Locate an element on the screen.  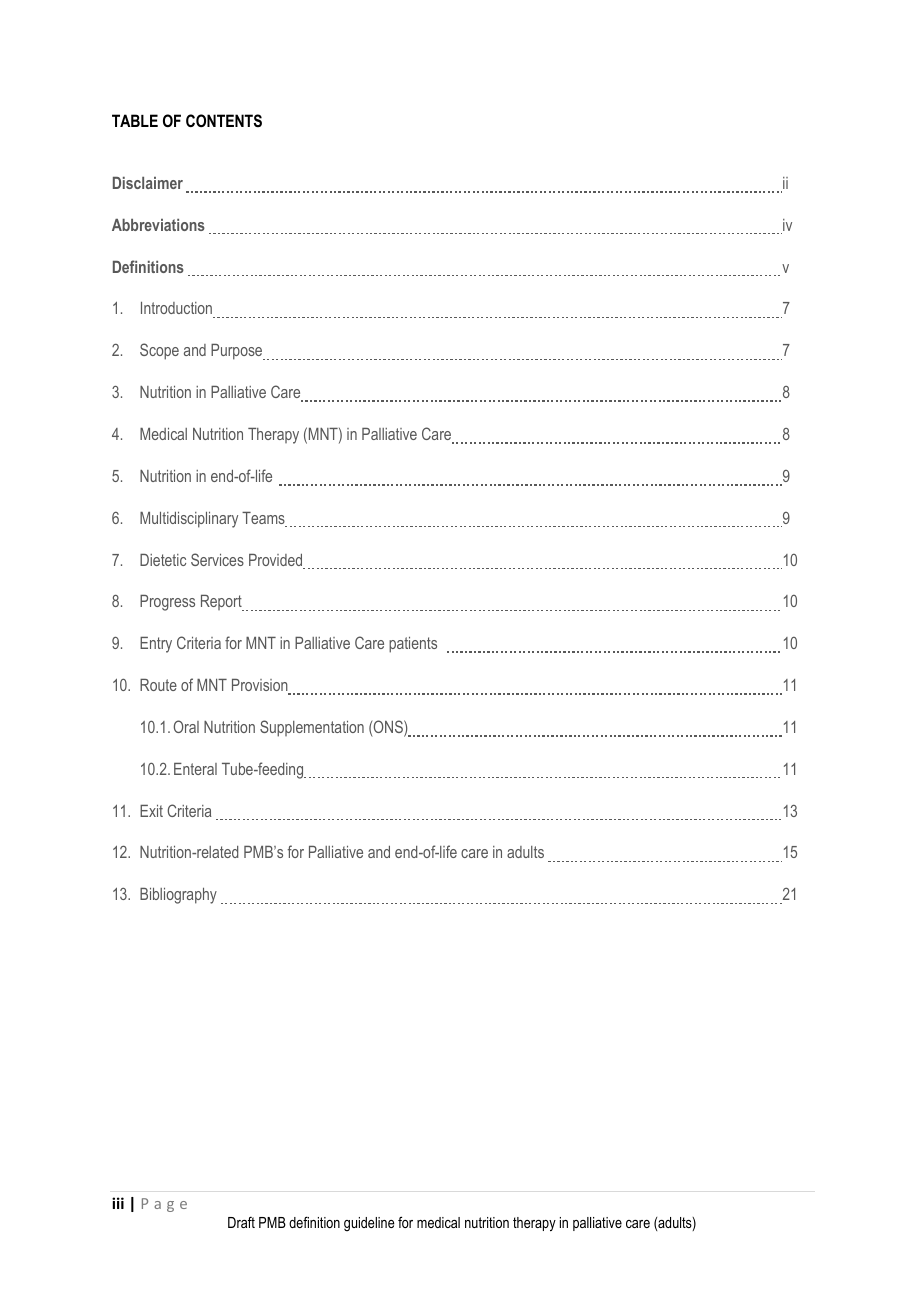
CONTENTS is located at coordinates (224, 120).
